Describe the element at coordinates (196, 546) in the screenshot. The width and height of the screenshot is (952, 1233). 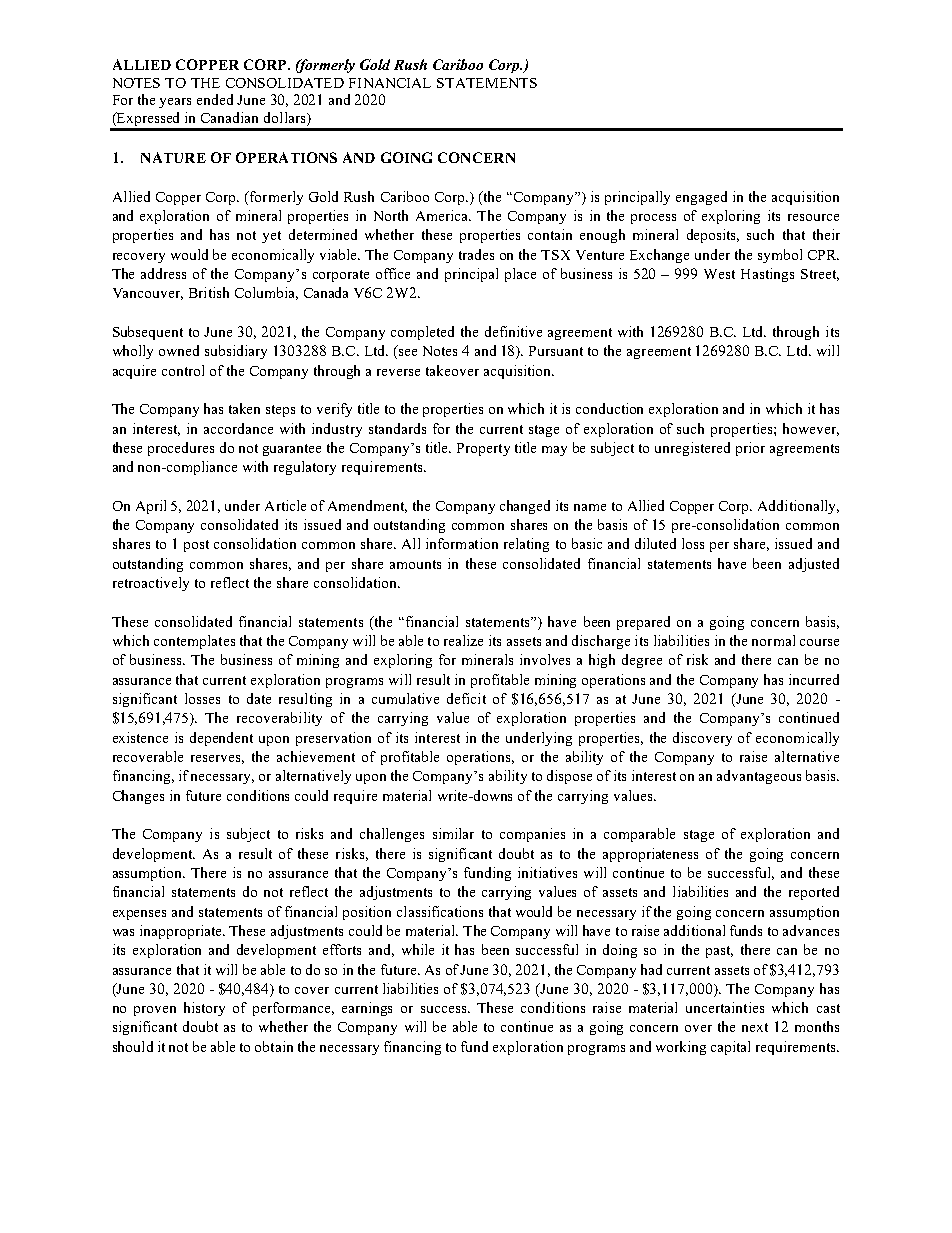
I see `post` at that location.
